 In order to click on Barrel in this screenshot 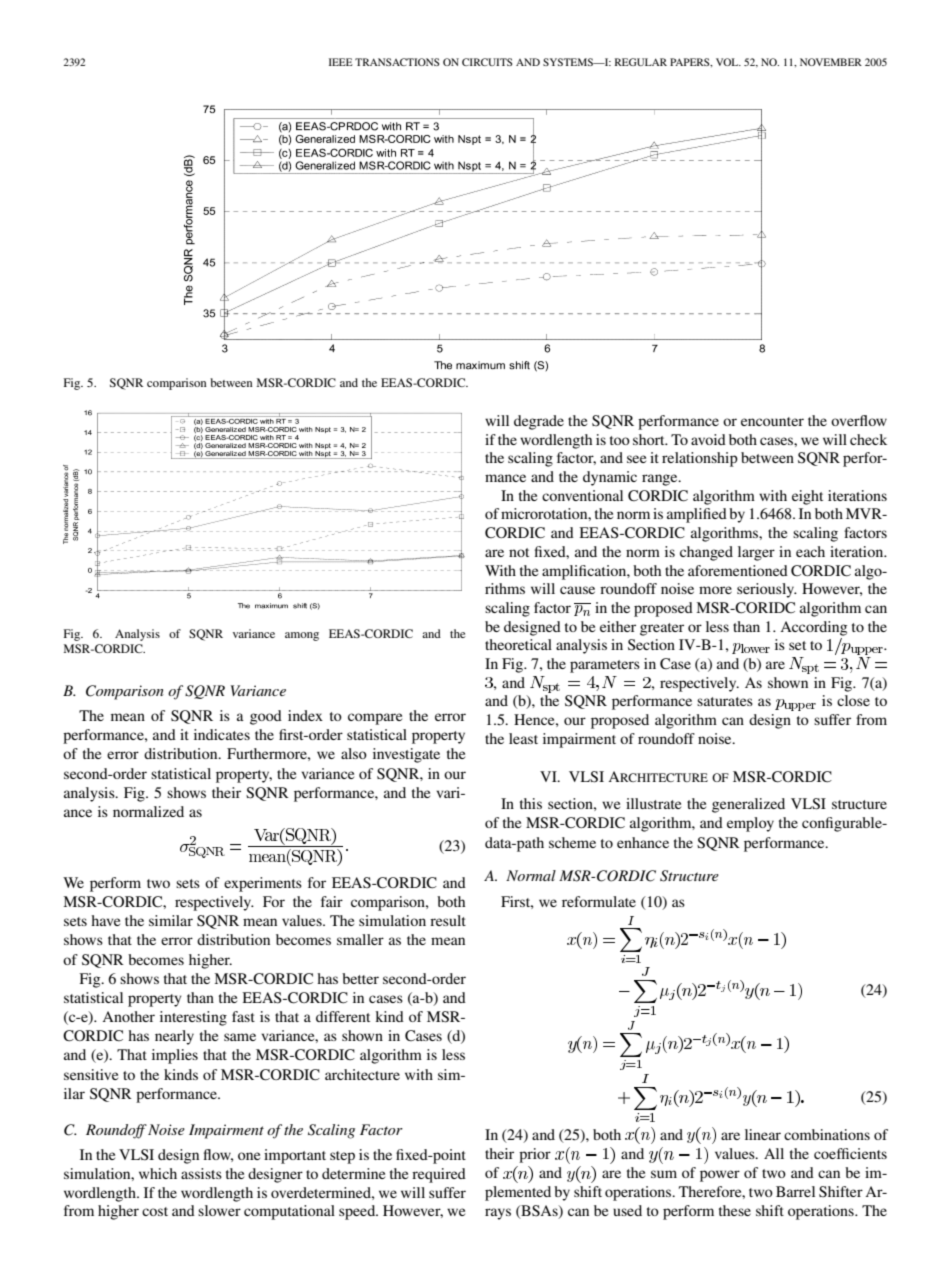, I will do `click(795, 1191)`.
